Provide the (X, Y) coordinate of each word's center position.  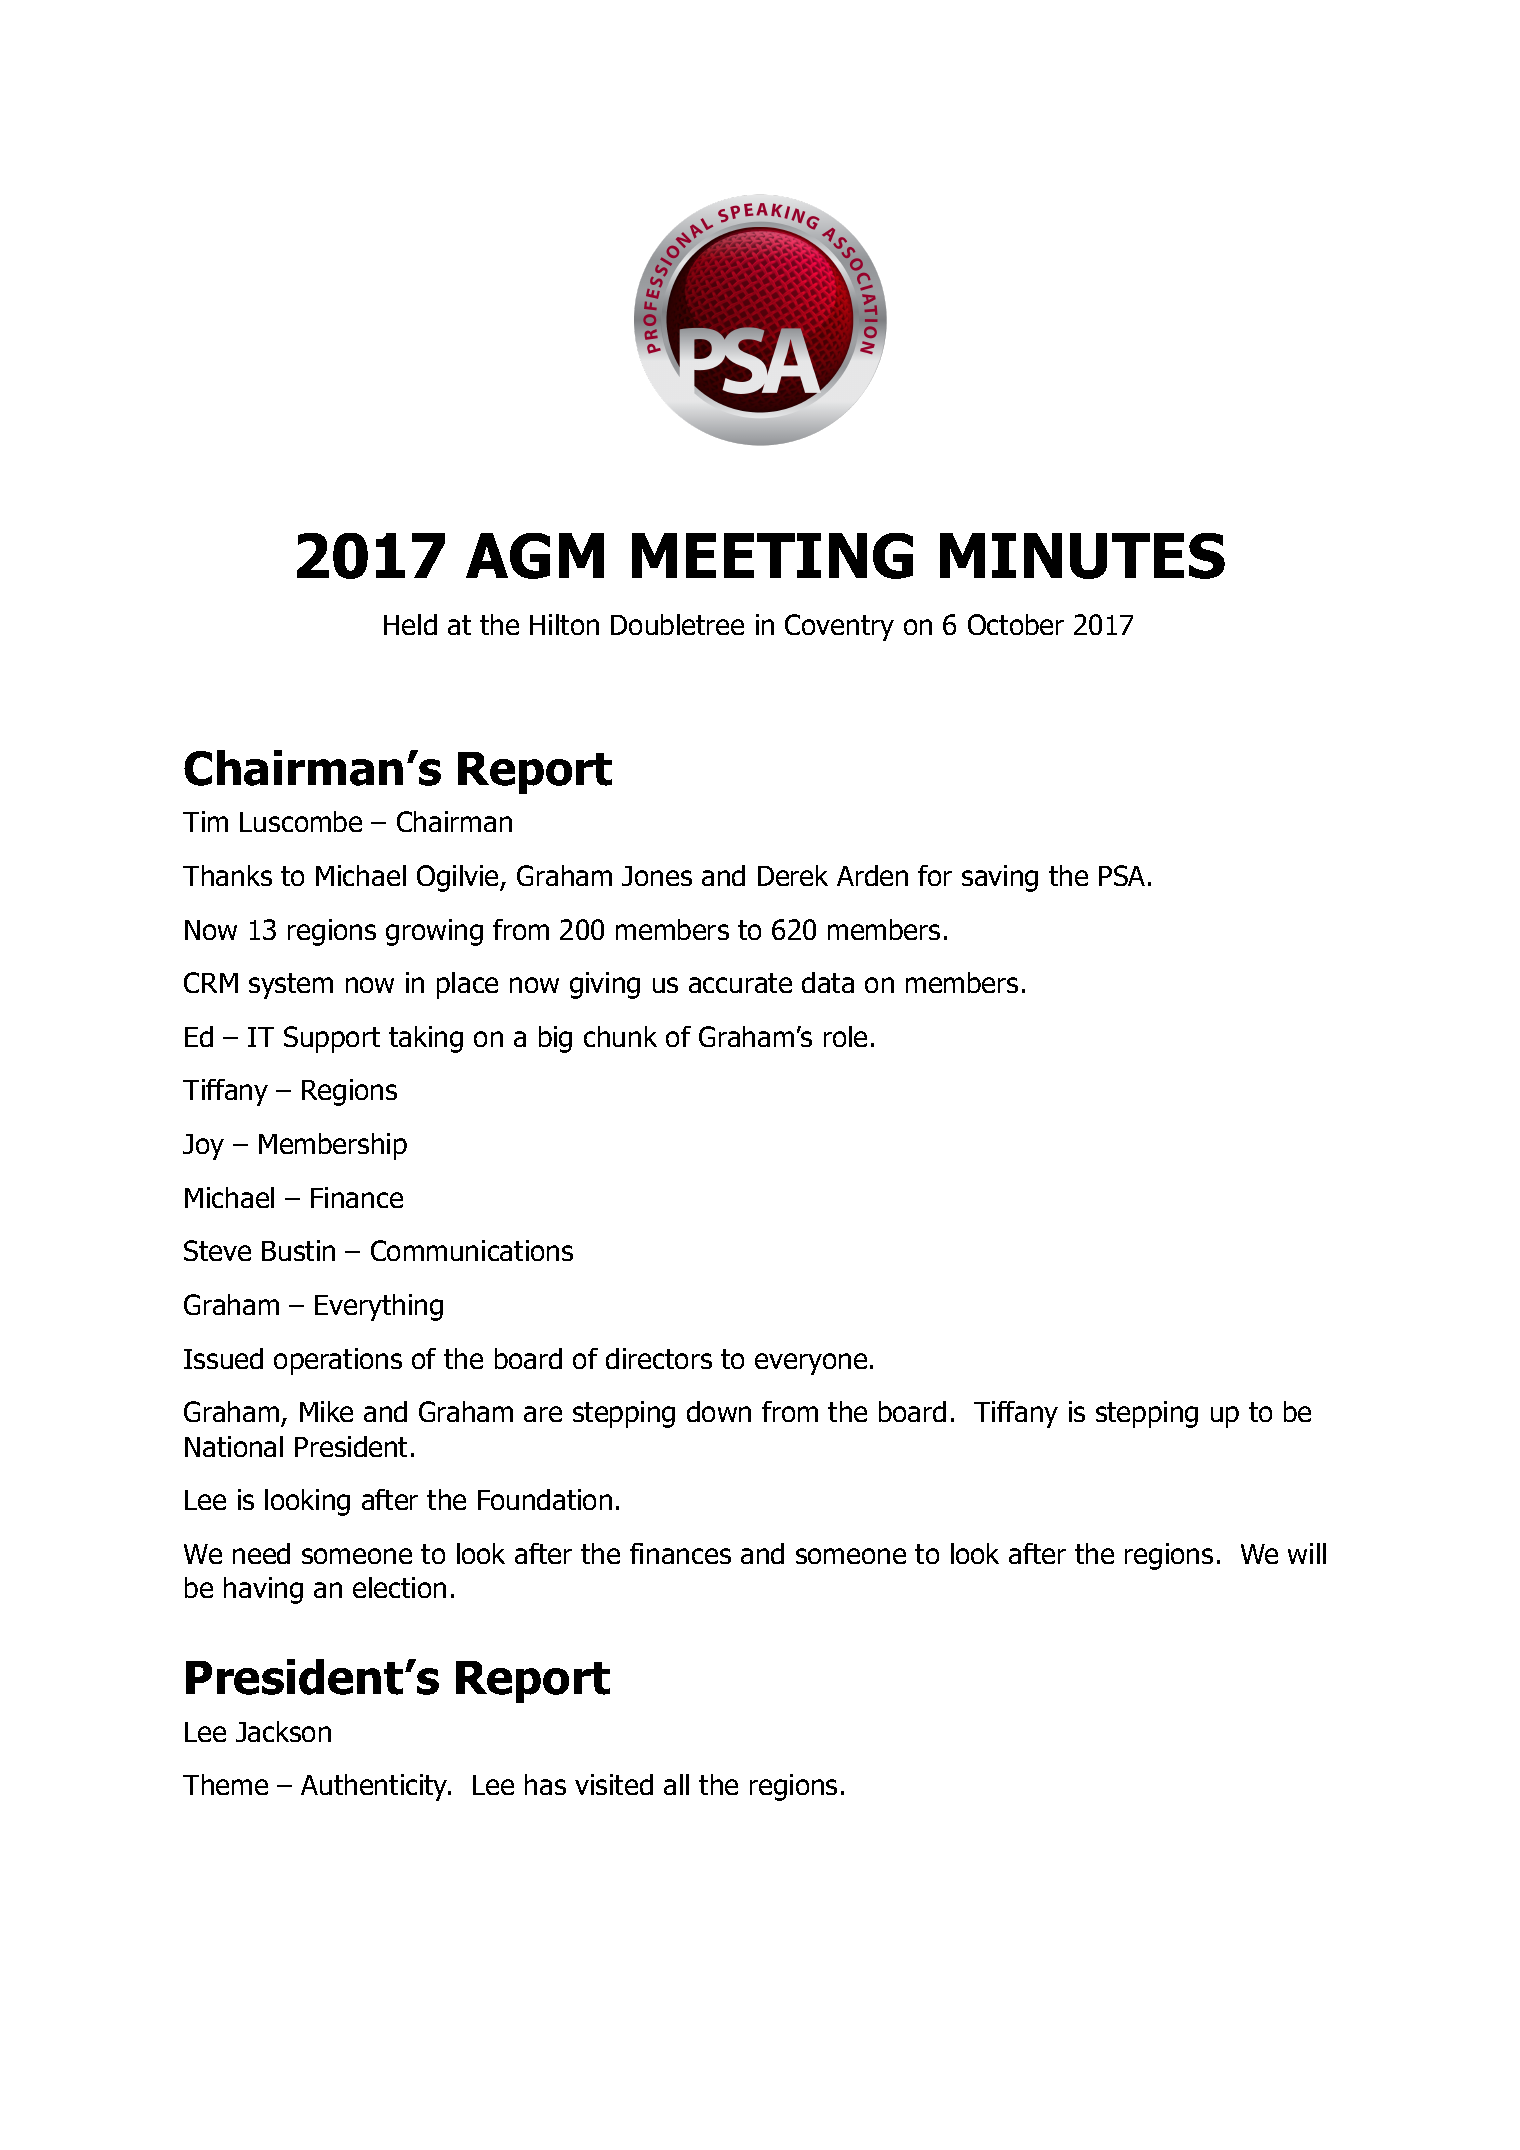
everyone (811, 1364)
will (1307, 1553)
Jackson (283, 1731)
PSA (1122, 875)
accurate (740, 983)
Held (410, 624)
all (676, 1784)
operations (338, 1361)
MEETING (772, 556)
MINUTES (1082, 556)
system (291, 986)
